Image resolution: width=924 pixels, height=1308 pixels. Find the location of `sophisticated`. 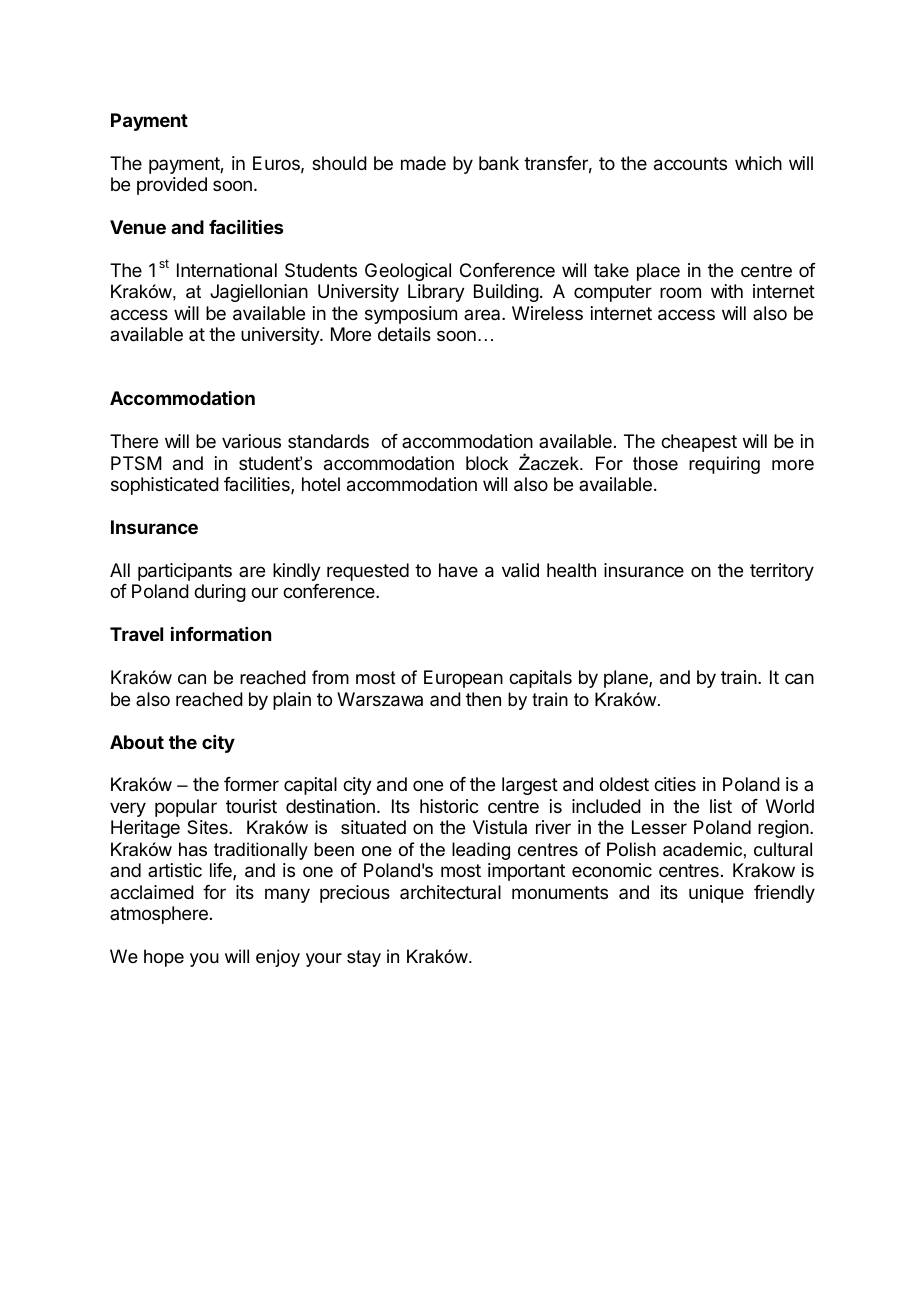

sophisticated is located at coordinates (165, 486).
